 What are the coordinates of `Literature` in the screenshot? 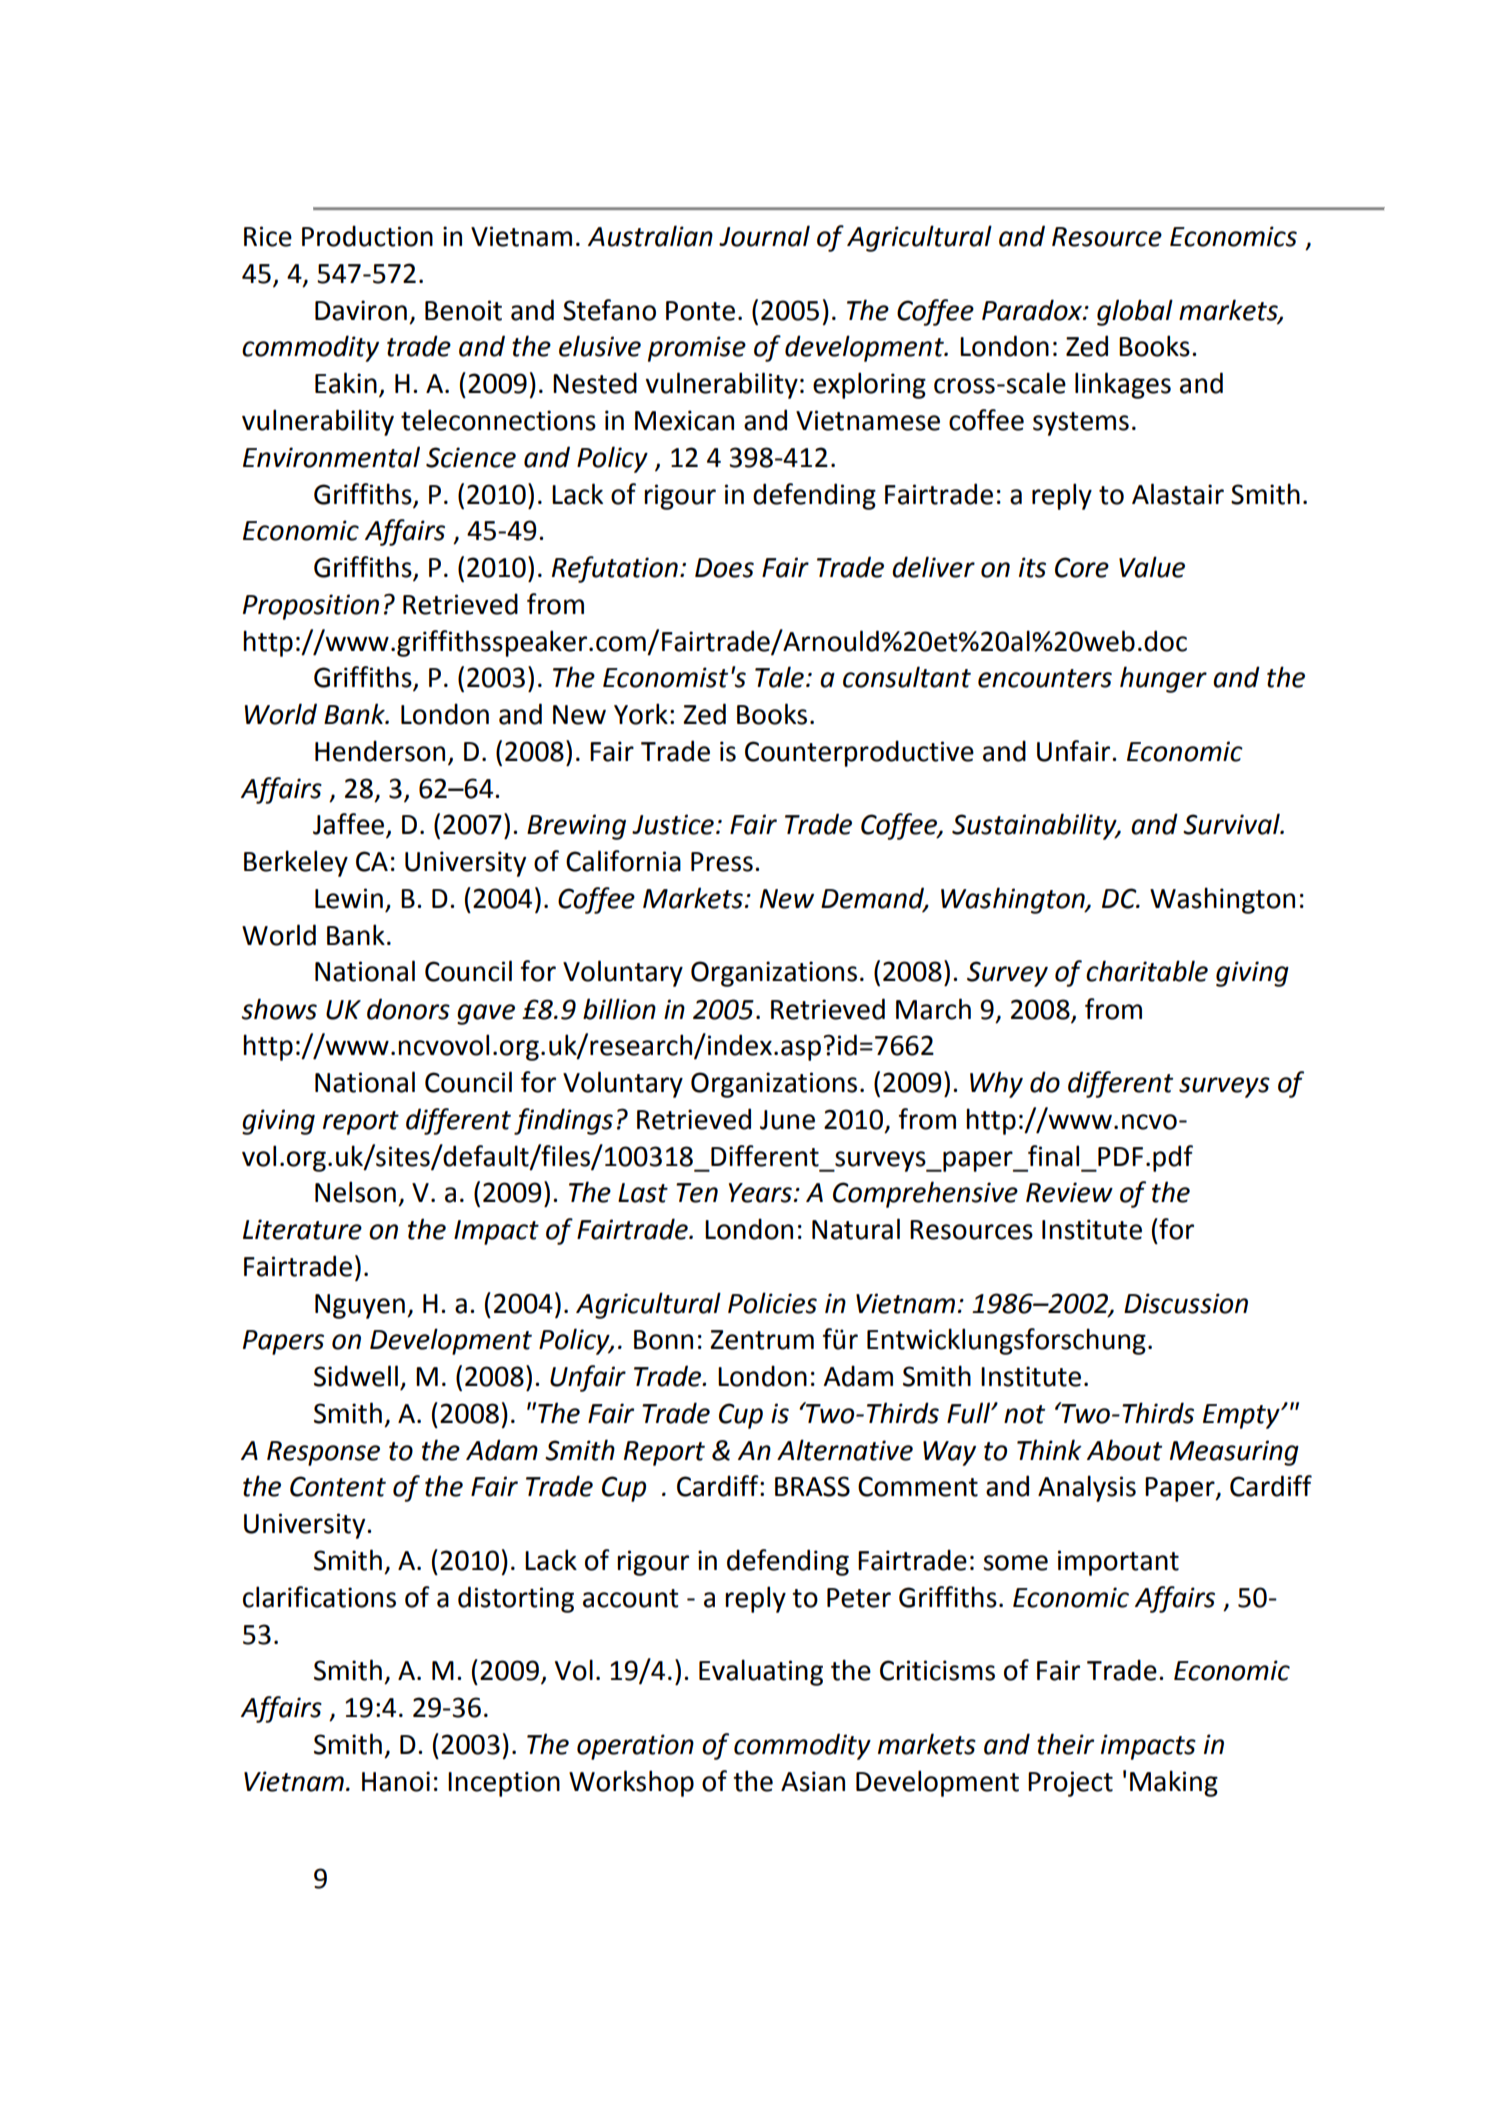 It's located at (302, 1229).
